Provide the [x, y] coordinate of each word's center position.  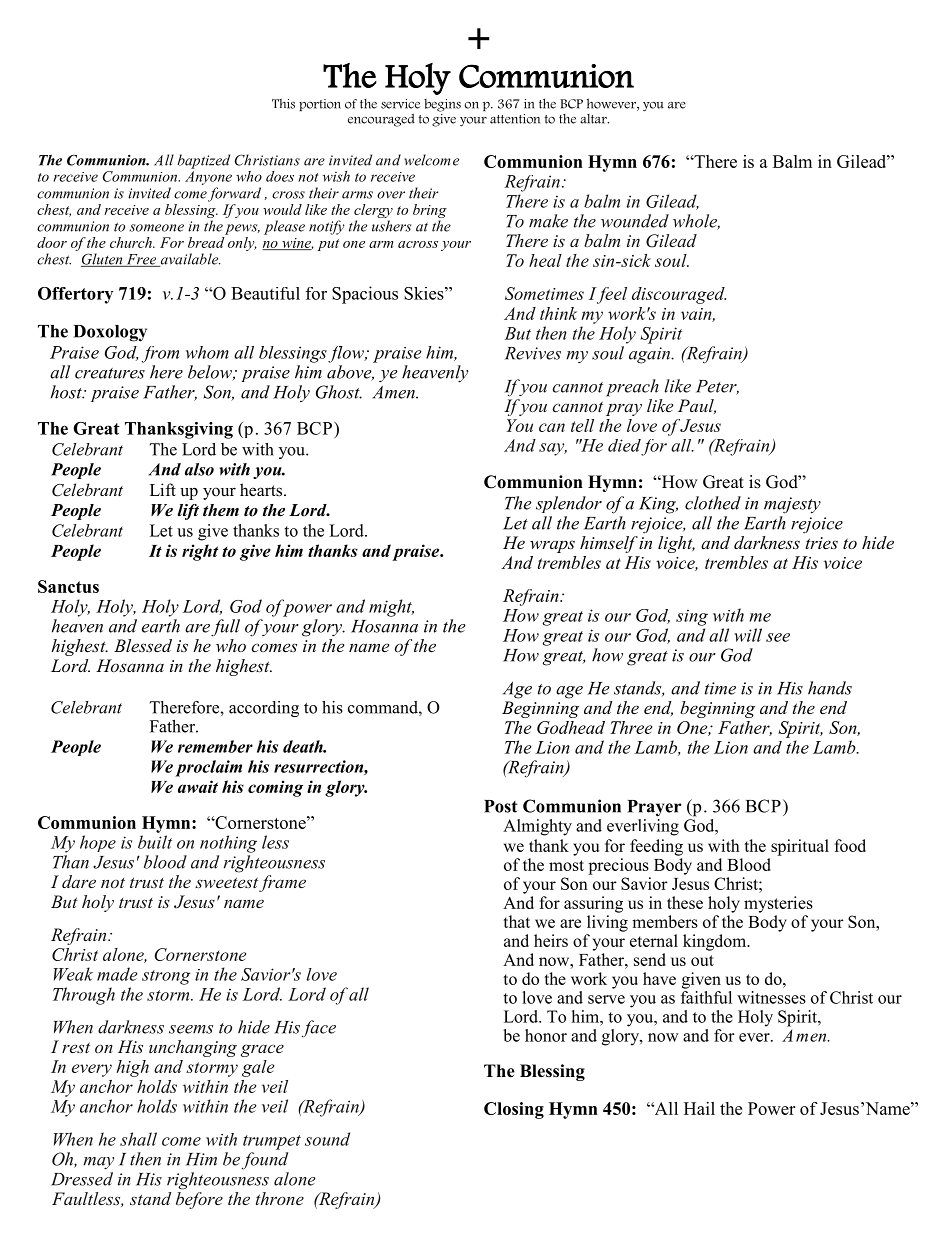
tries [822, 543]
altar [594, 119]
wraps [552, 546]
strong [166, 977]
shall [138, 1139]
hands [830, 688]
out [702, 960]
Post [500, 806]
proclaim [208, 768]
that [516, 921]
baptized [204, 161]
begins [442, 105]
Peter [717, 387]
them [221, 510]
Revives [533, 353]
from [160, 354]
